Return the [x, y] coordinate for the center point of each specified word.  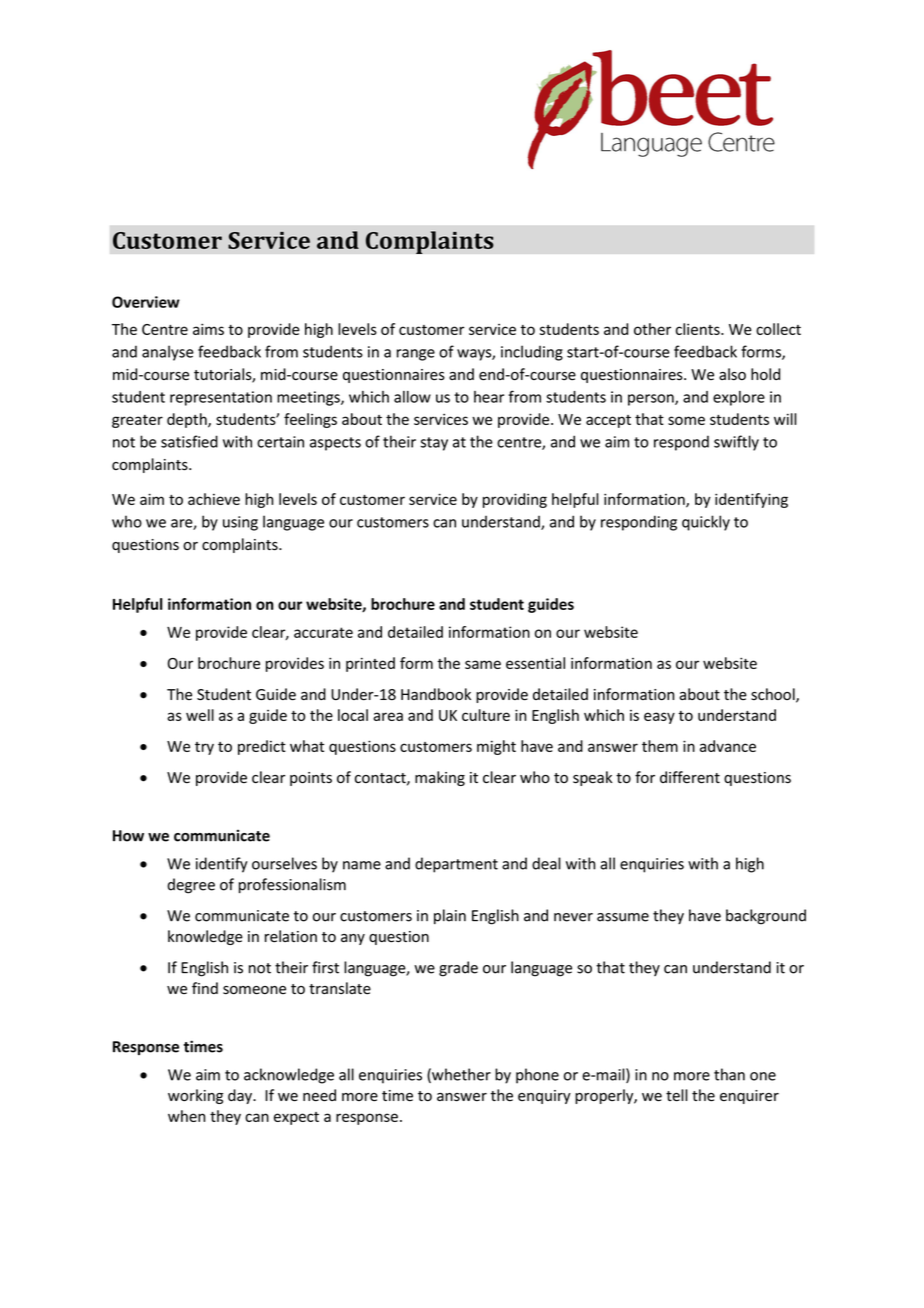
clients [699, 329]
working [195, 1096]
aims [208, 329]
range [416, 355]
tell [677, 1095]
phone [537, 1076]
